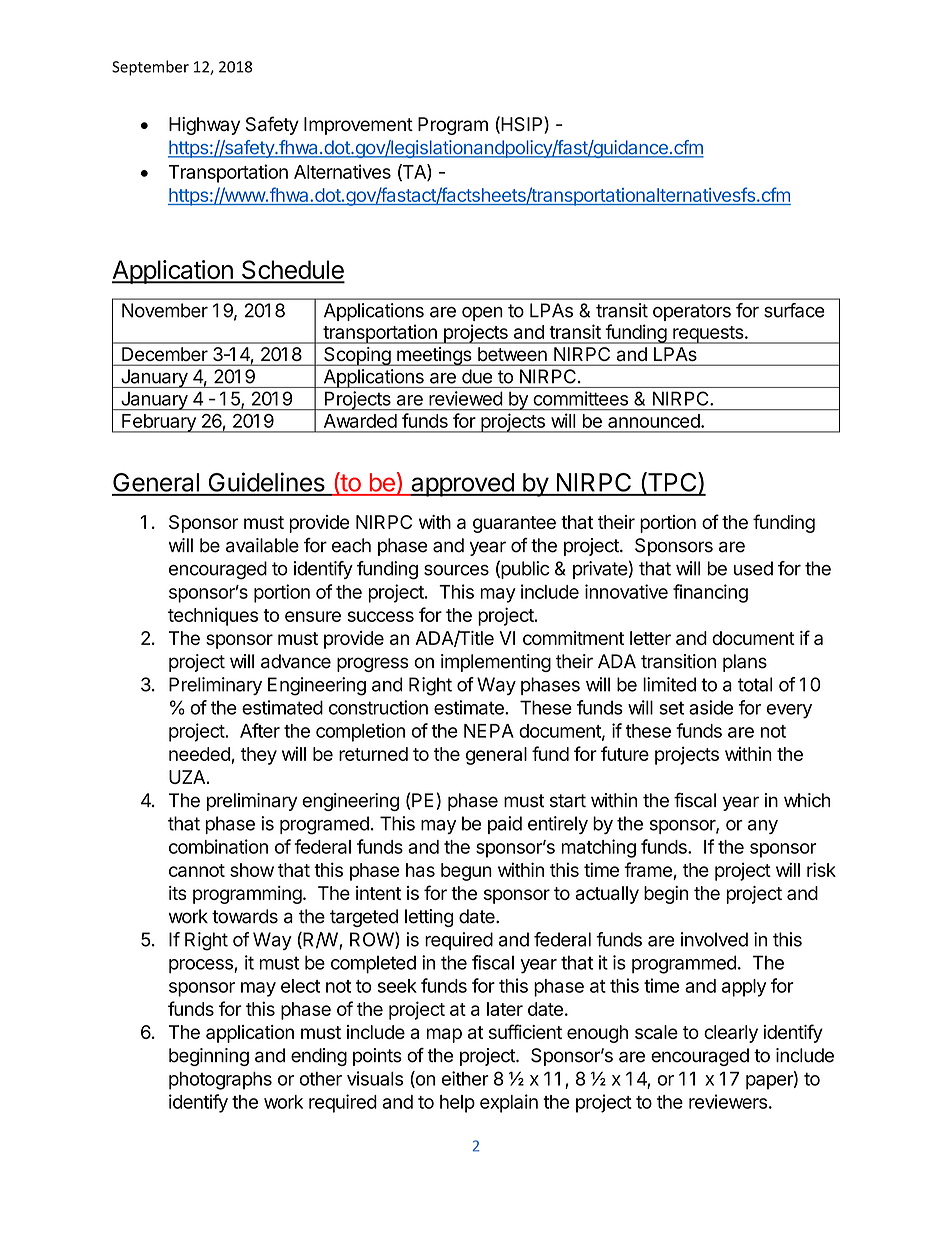 The height and width of the screenshot is (1233, 952). Describe the element at coordinates (655, 421) in the screenshot. I see `announced` at that location.
